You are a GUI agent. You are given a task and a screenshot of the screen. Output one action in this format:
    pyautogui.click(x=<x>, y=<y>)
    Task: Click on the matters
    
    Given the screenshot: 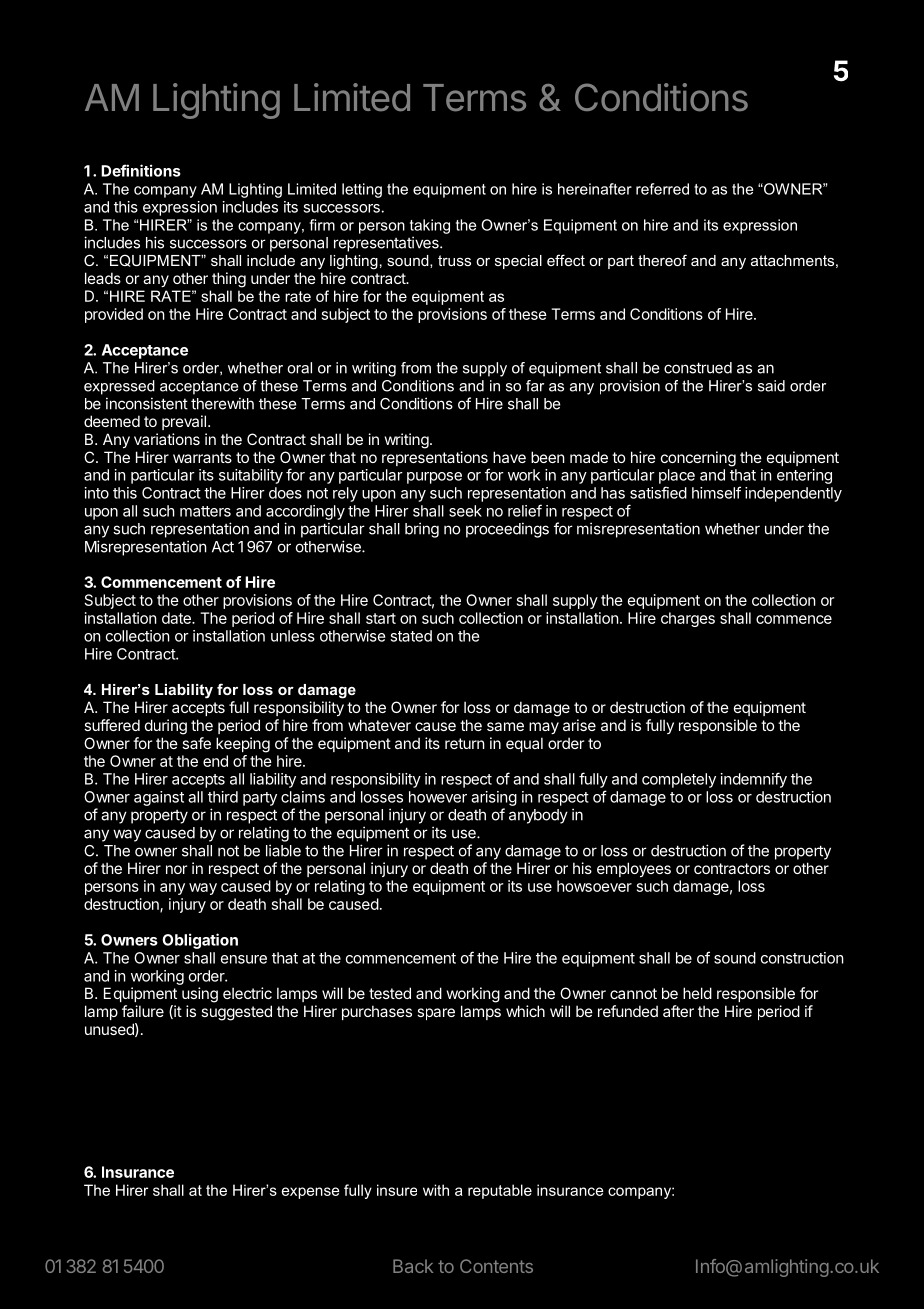 What is the action you would take?
    pyautogui.click(x=205, y=511)
